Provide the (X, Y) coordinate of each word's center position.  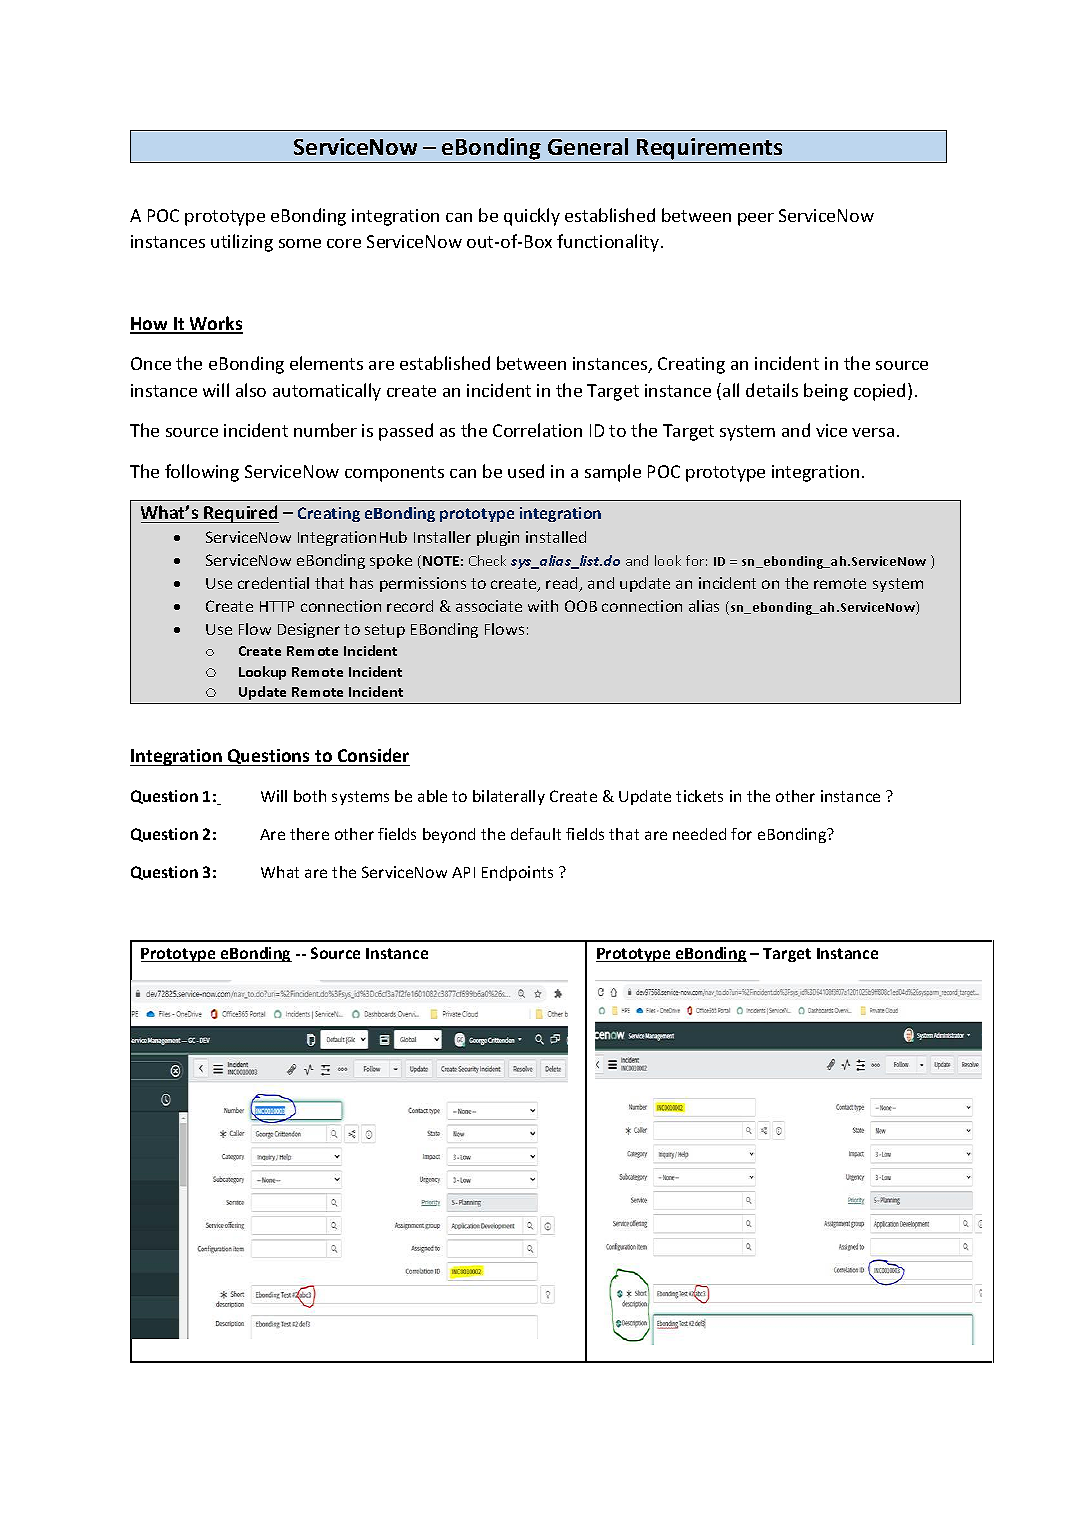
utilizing (242, 243)
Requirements (709, 149)
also (251, 390)
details (772, 390)
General (588, 146)
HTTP (277, 606)
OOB (581, 606)
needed (699, 834)
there (309, 834)
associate (489, 606)
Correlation (537, 430)
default (536, 834)
